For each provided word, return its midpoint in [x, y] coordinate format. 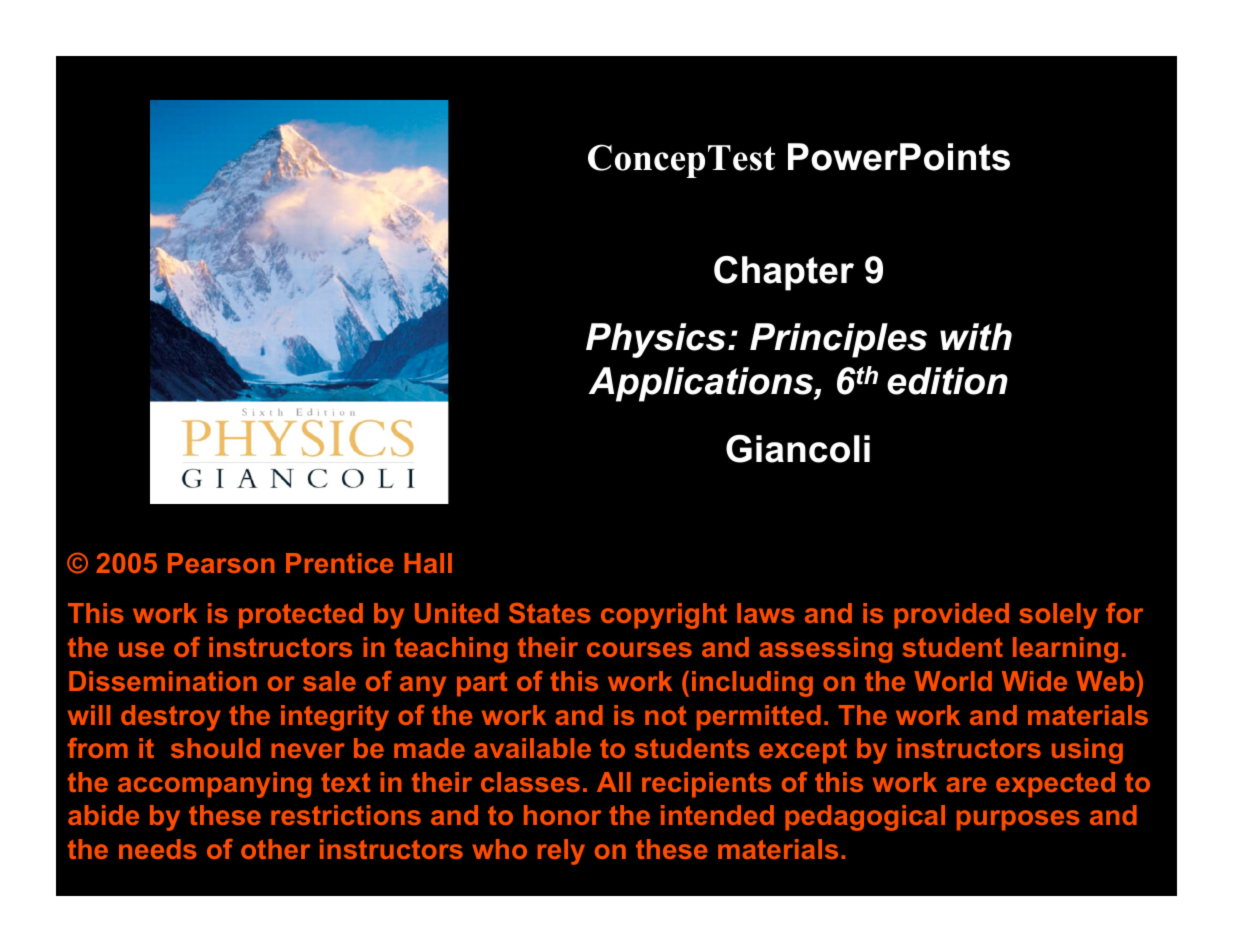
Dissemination [163, 681]
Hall [428, 563]
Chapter [784, 273]
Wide [1034, 681]
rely [561, 852]
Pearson [221, 563]
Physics [656, 340]
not [665, 715]
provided [951, 616]
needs [158, 849]
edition [947, 381]
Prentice [339, 563]
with [976, 337]
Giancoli [798, 449]
